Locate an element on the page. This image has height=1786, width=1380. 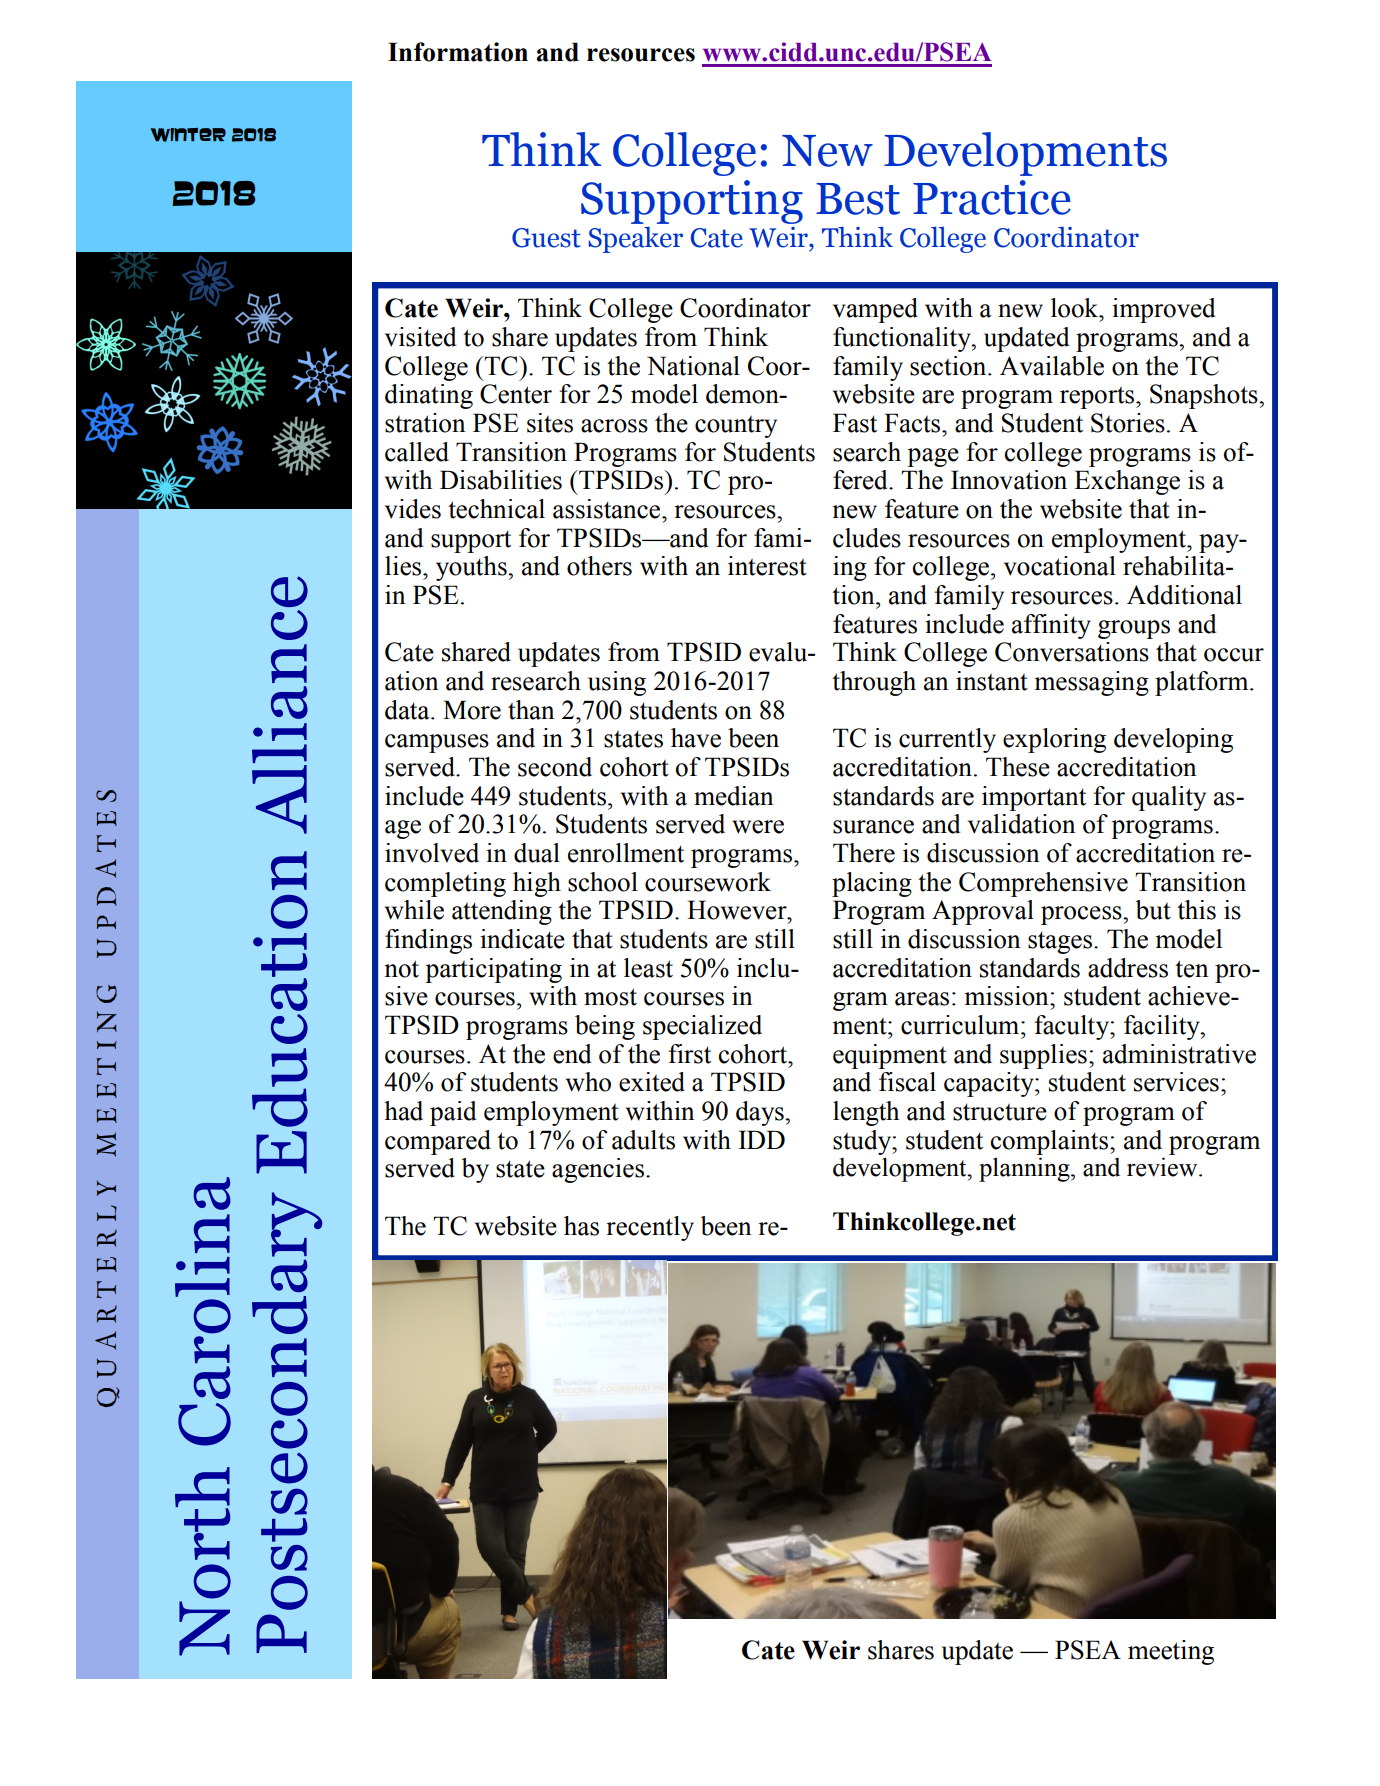
Speaker is located at coordinates (635, 240).
